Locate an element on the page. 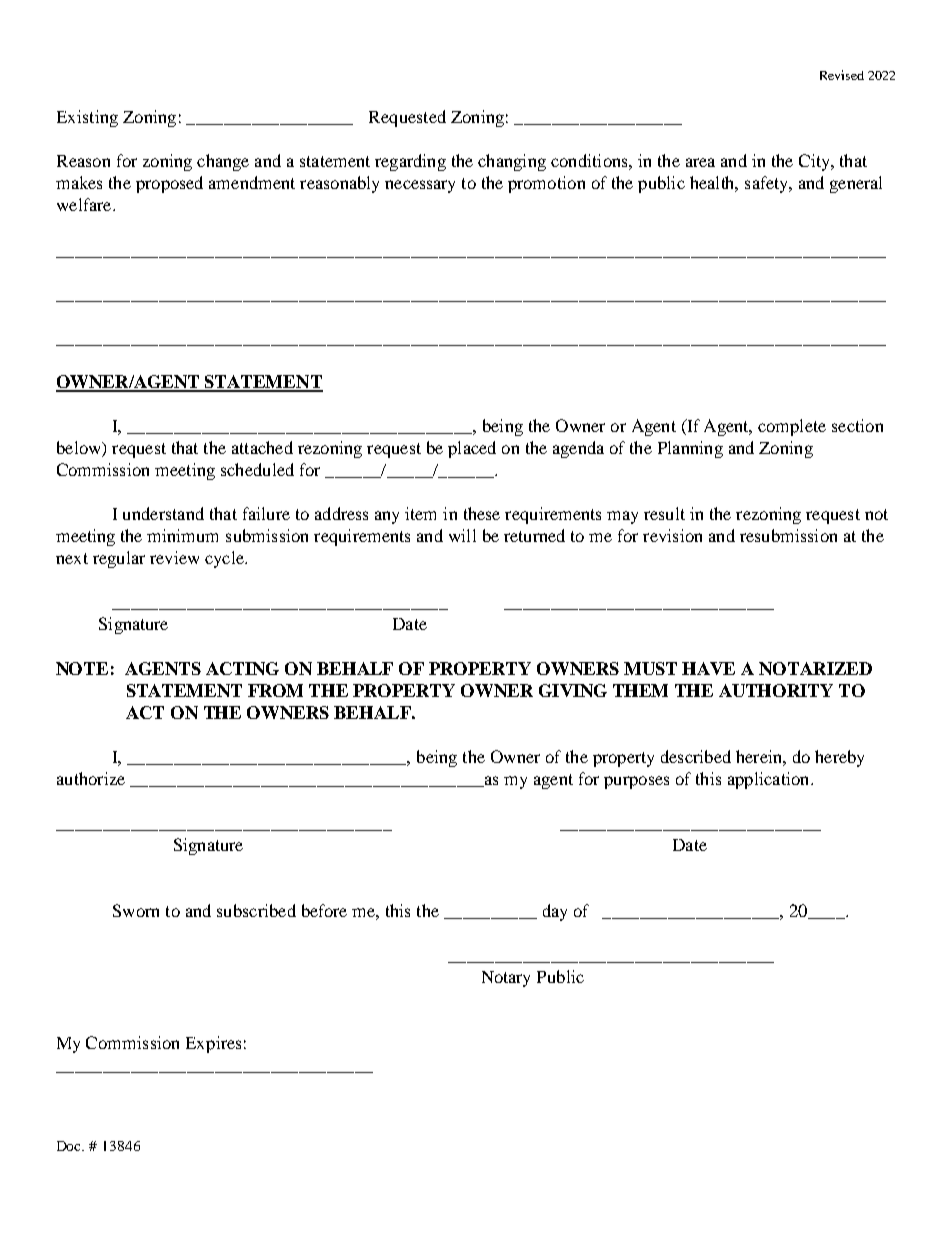  revision is located at coordinates (672, 535).
